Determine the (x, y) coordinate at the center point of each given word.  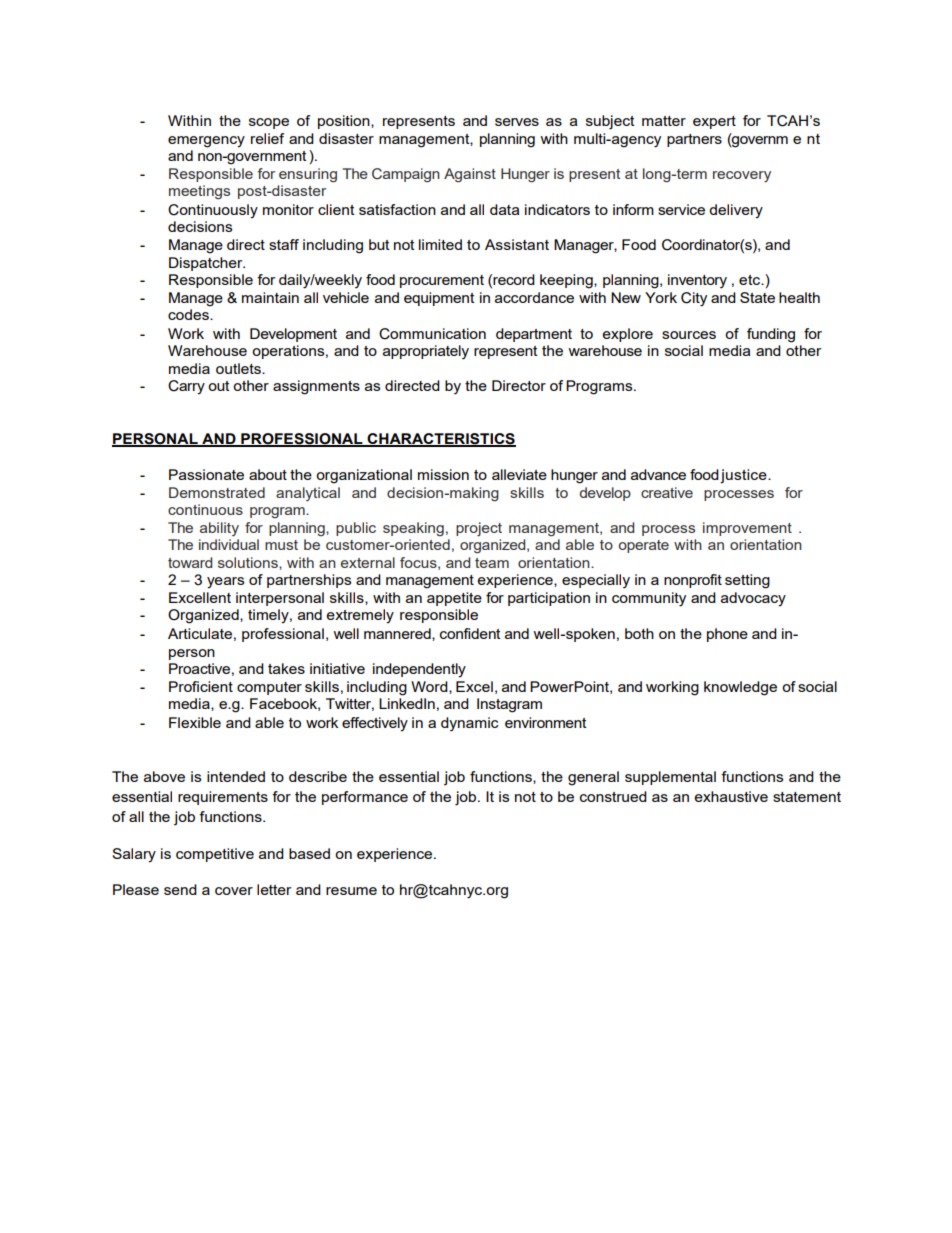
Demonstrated (217, 492)
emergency (206, 142)
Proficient (201, 686)
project (479, 529)
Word (430, 687)
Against (470, 175)
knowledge (740, 688)
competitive (215, 855)
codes (189, 314)
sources (689, 335)
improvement (747, 529)
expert (714, 122)
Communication (432, 334)
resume (351, 891)
